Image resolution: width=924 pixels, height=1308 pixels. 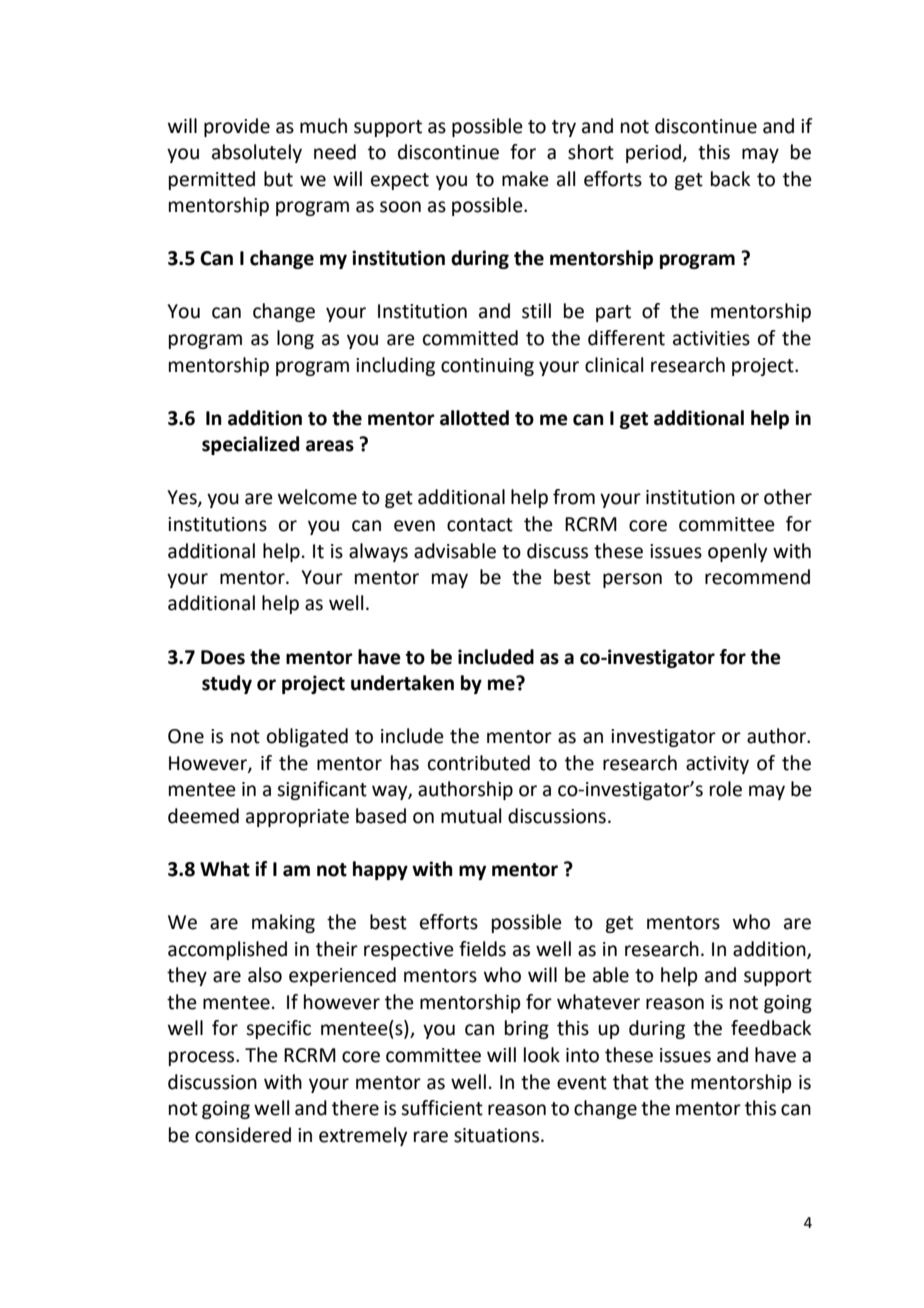 I want to click on openly, so click(x=737, y=552).
